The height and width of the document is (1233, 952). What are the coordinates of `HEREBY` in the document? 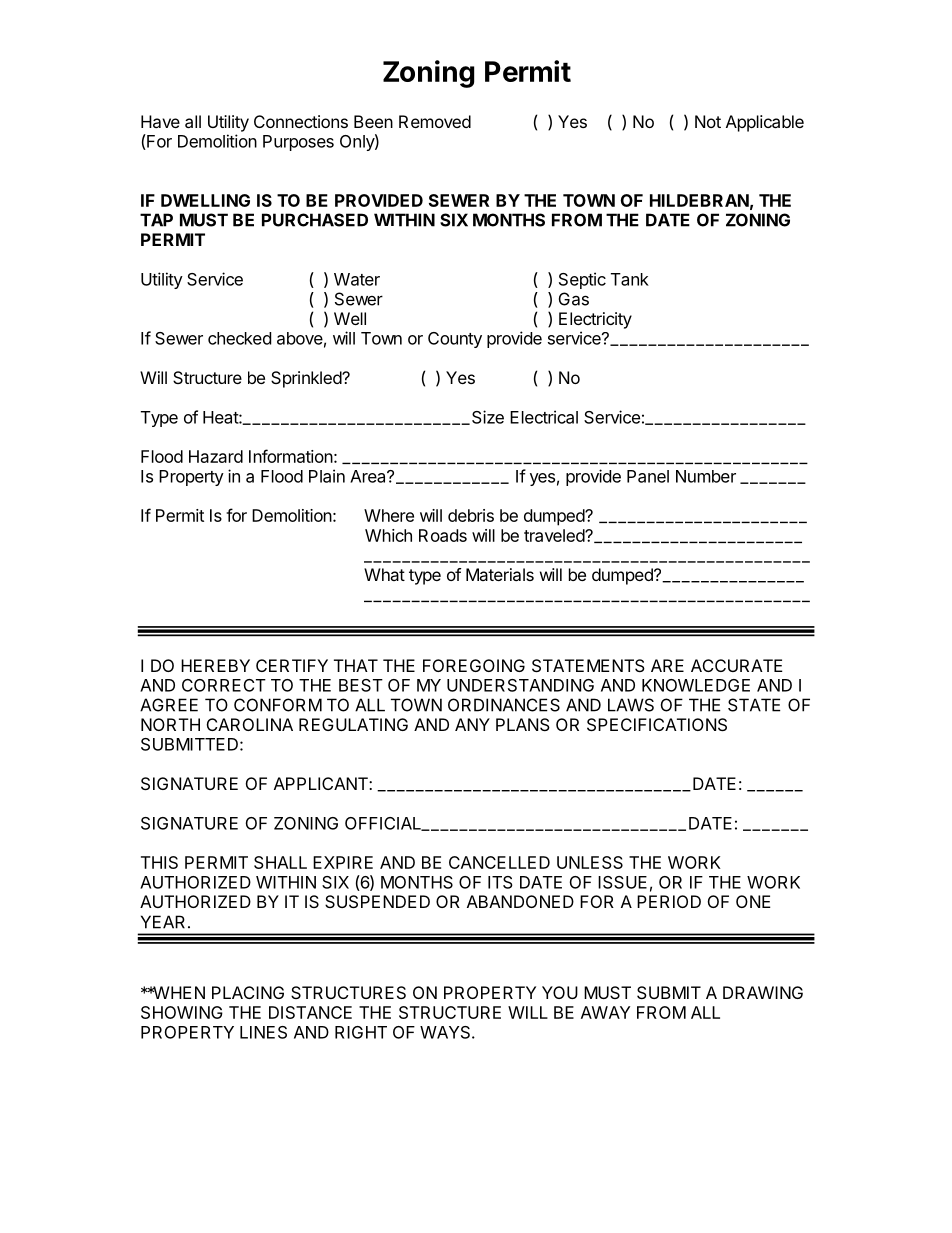 It's located at (215, 665).
